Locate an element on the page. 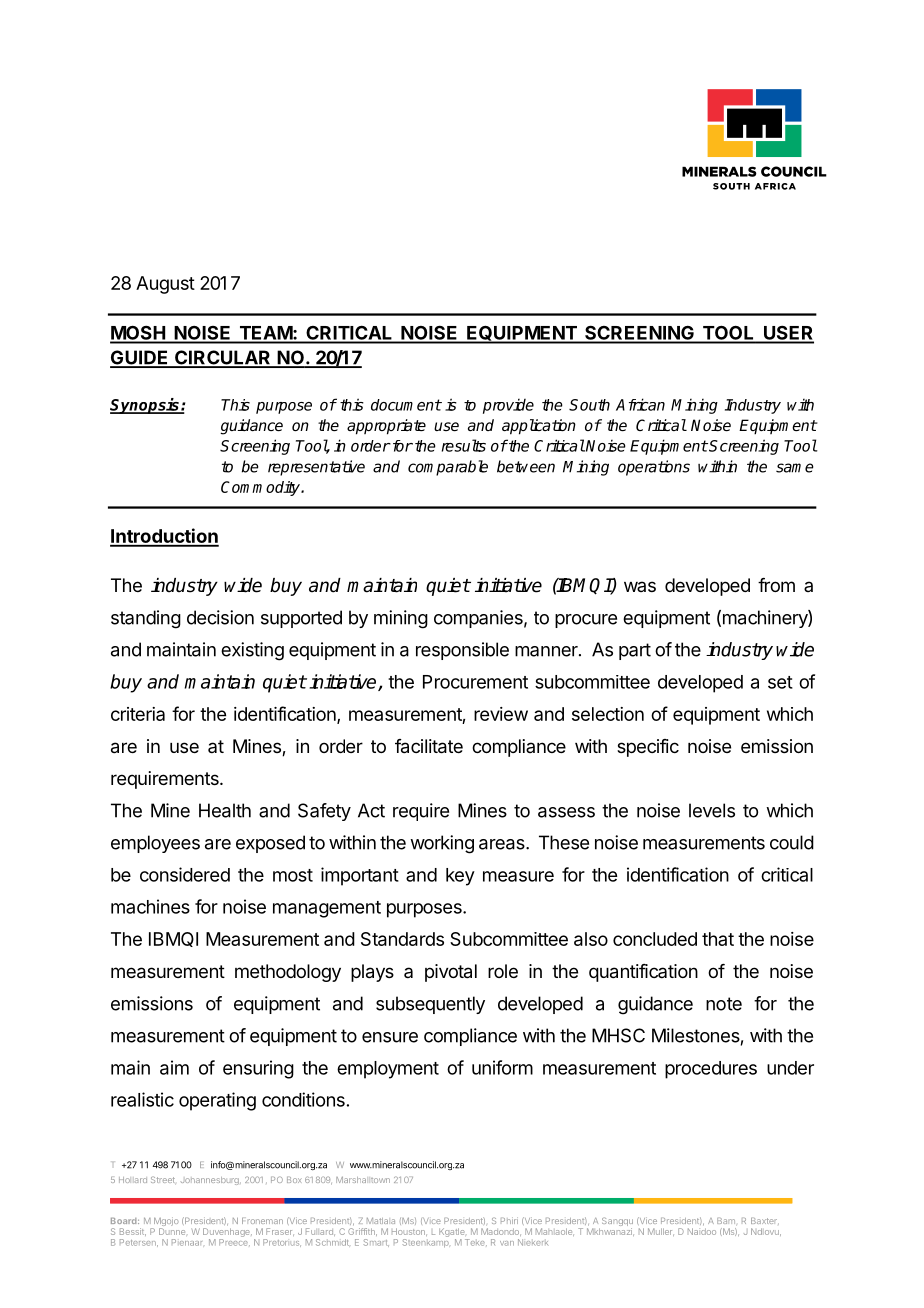 The image size is (924, 1308). CIRCULAR is located at coordinates (223, 358).
